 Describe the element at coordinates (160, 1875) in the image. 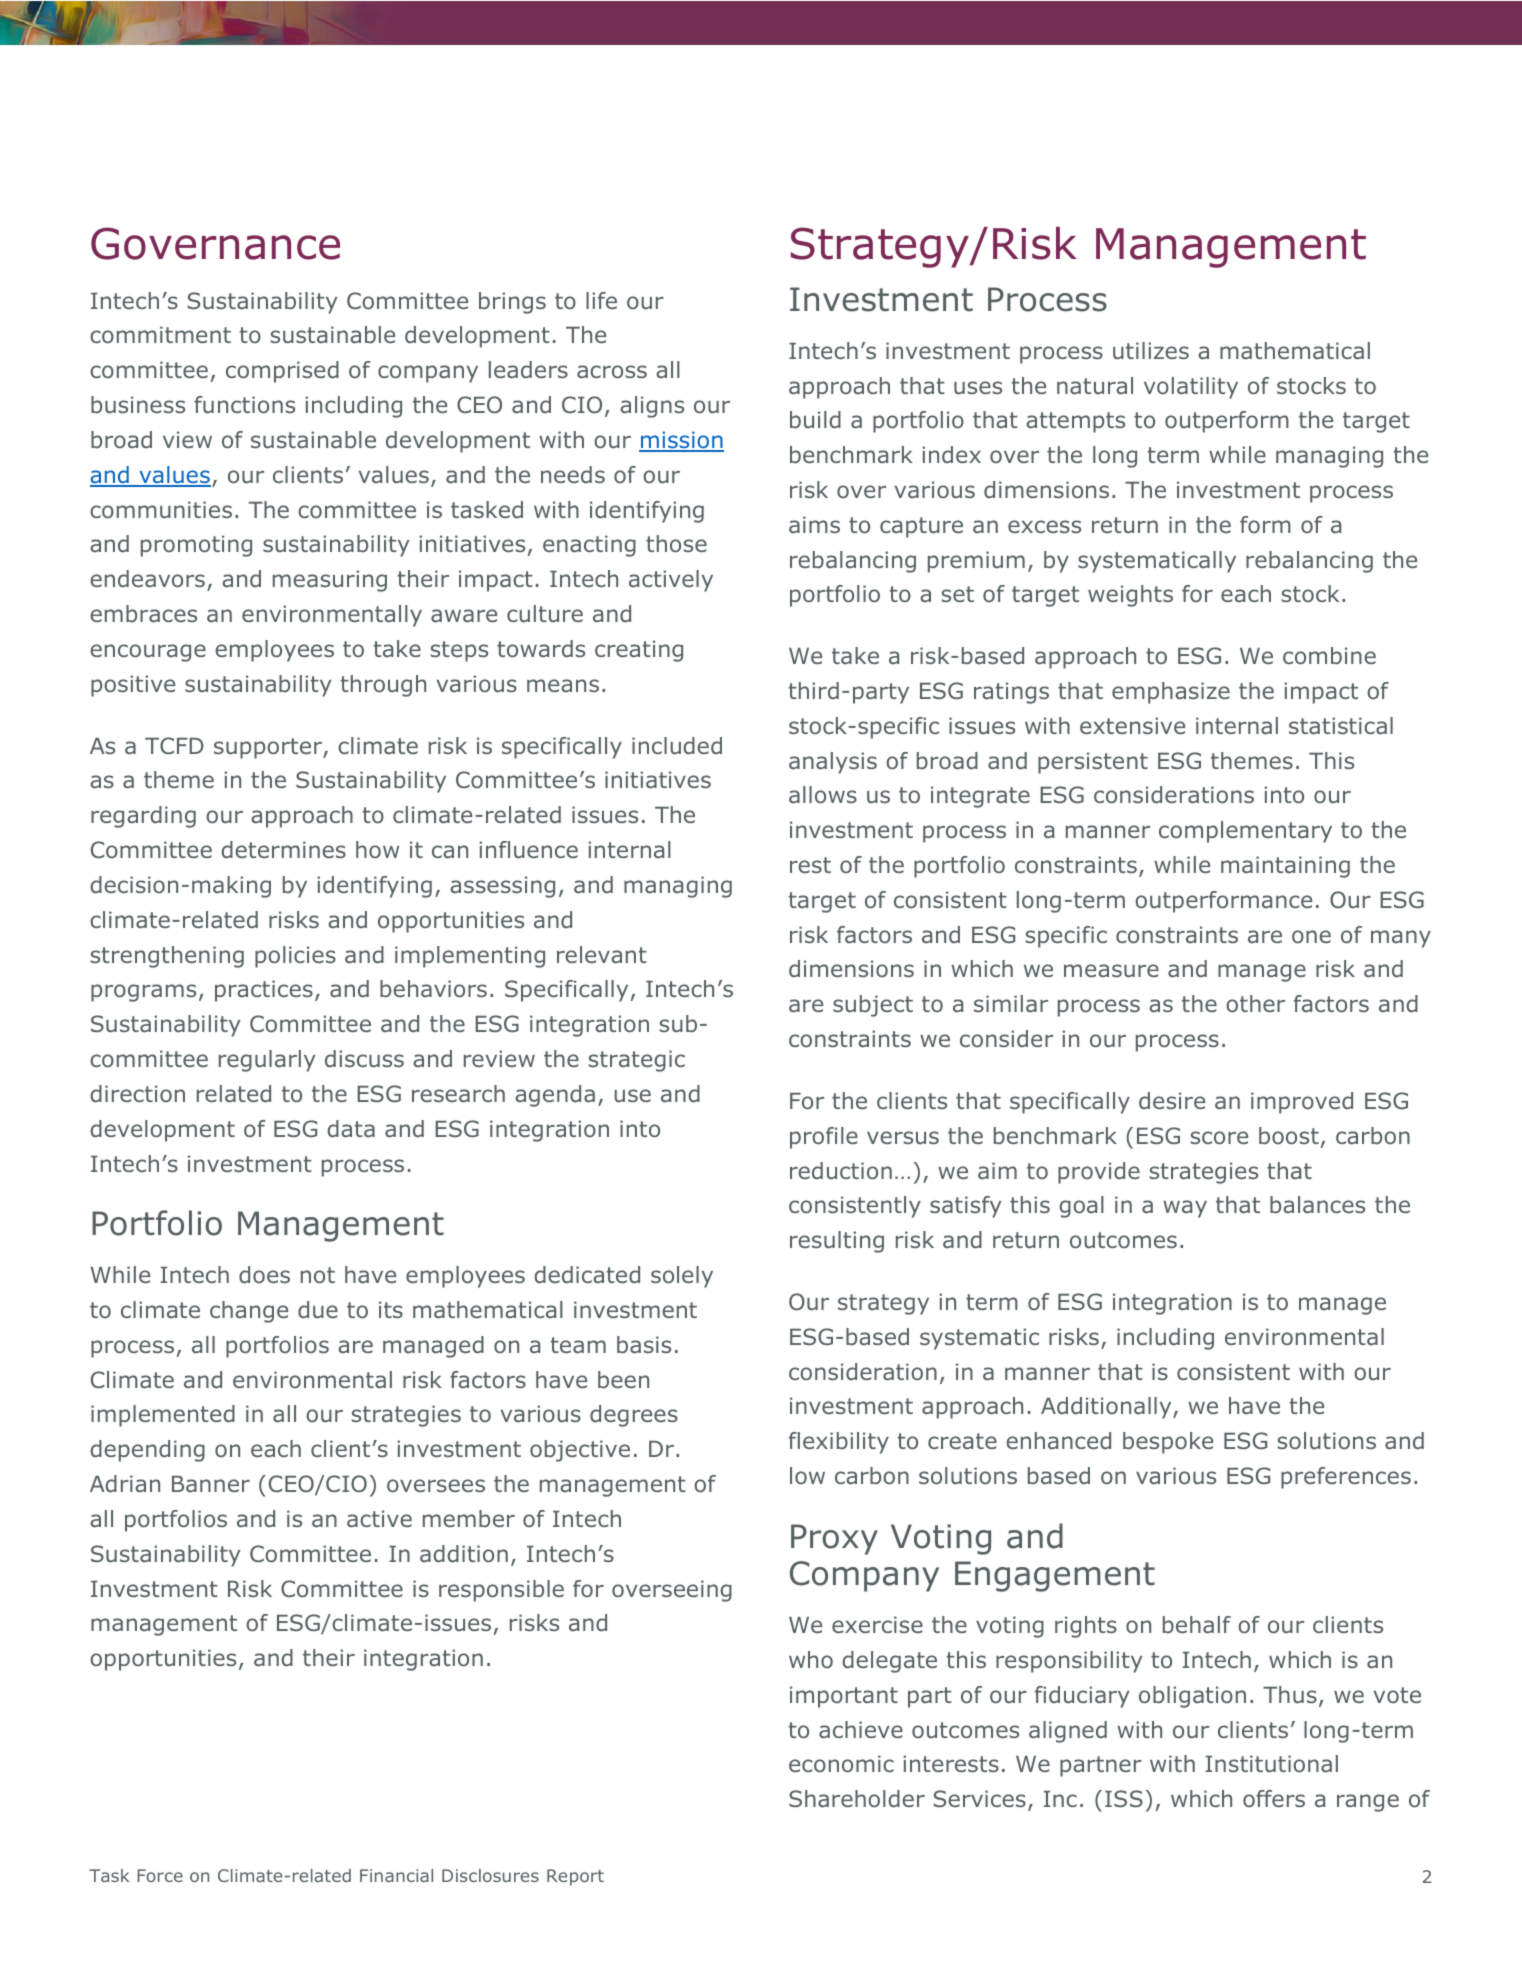

I see `Force` at that location.
